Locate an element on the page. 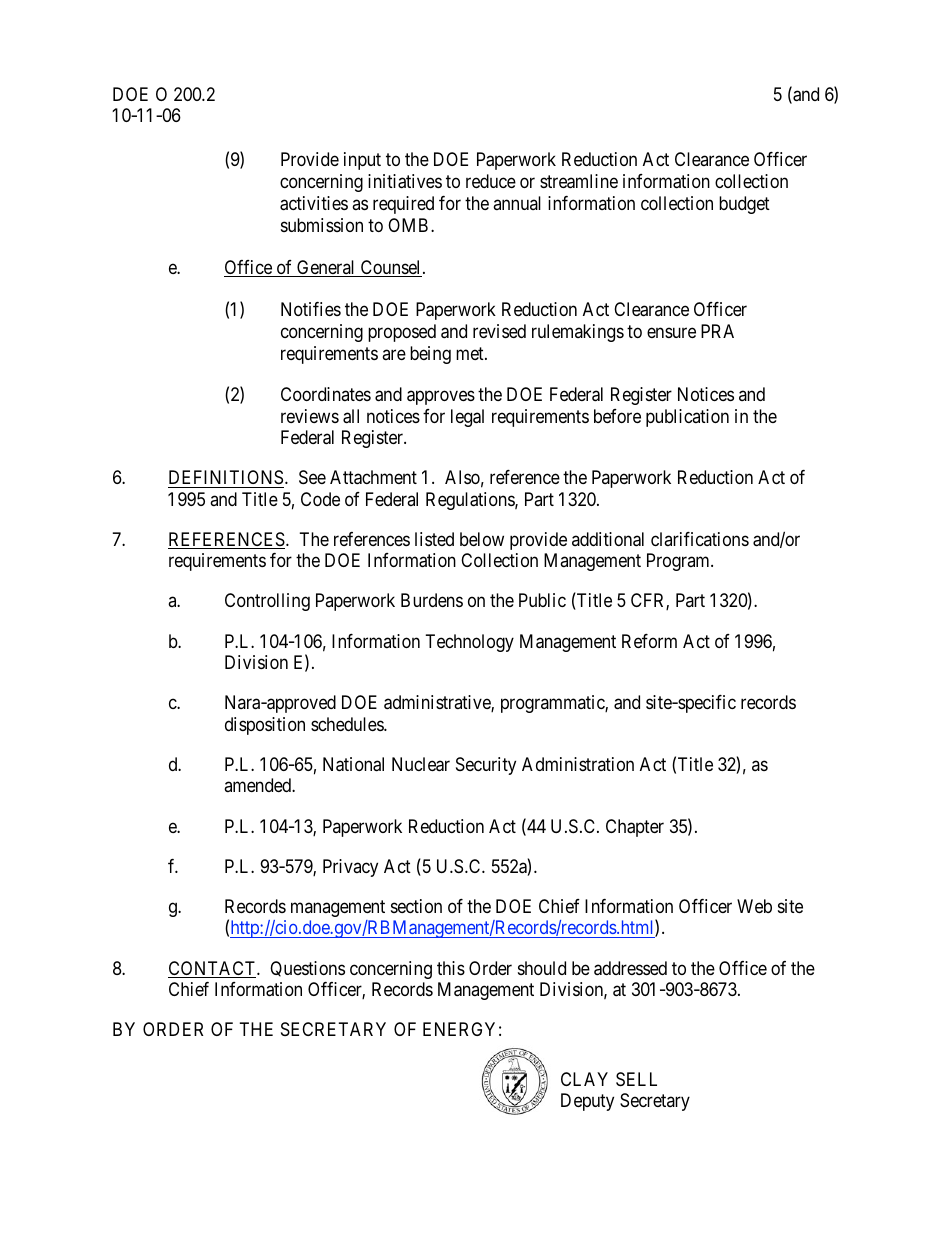 The image size is (952, 1233). reduce is located at coordinates (491, 181).
